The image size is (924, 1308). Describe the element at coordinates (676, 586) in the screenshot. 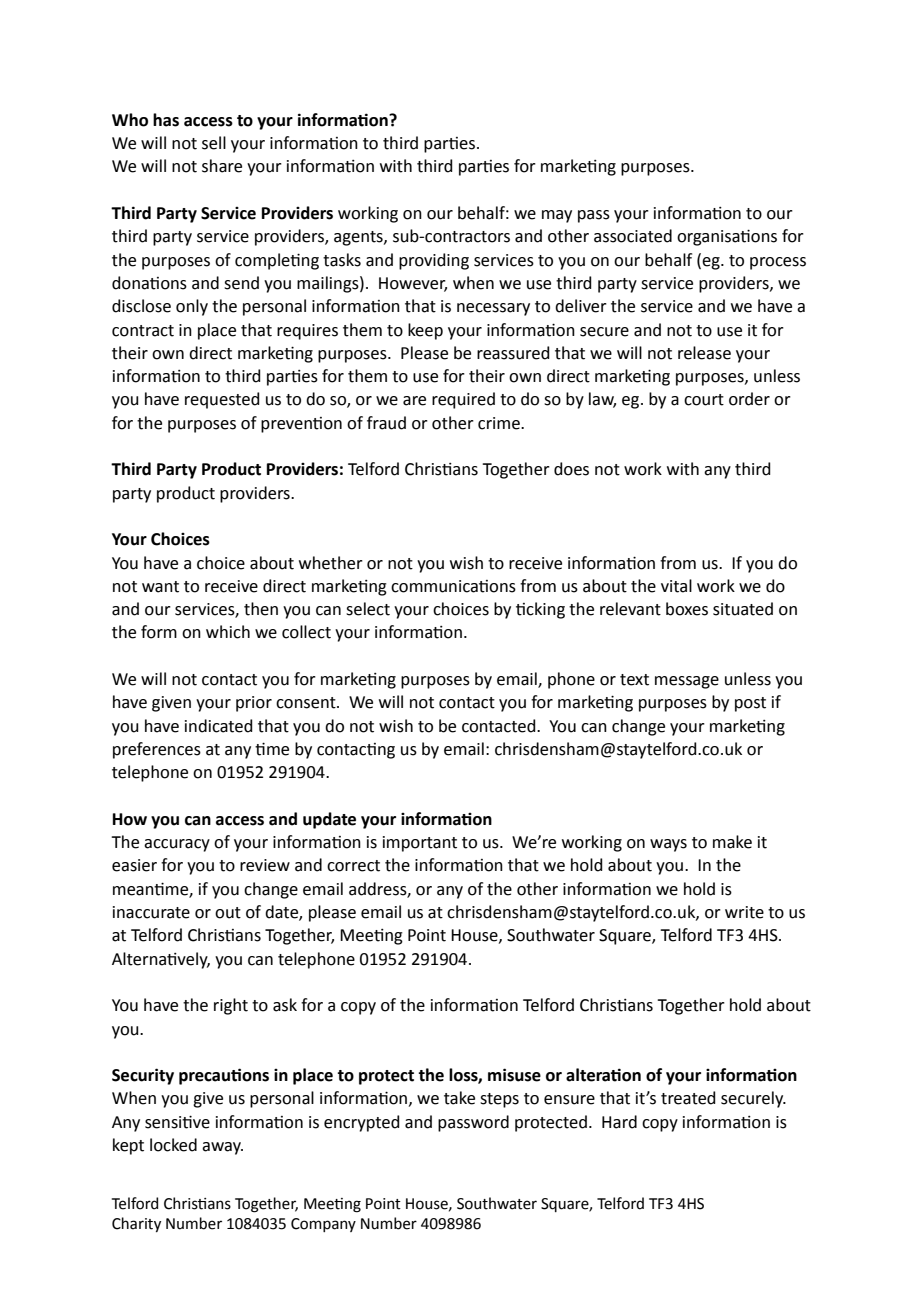

I see `vital` at that location.
